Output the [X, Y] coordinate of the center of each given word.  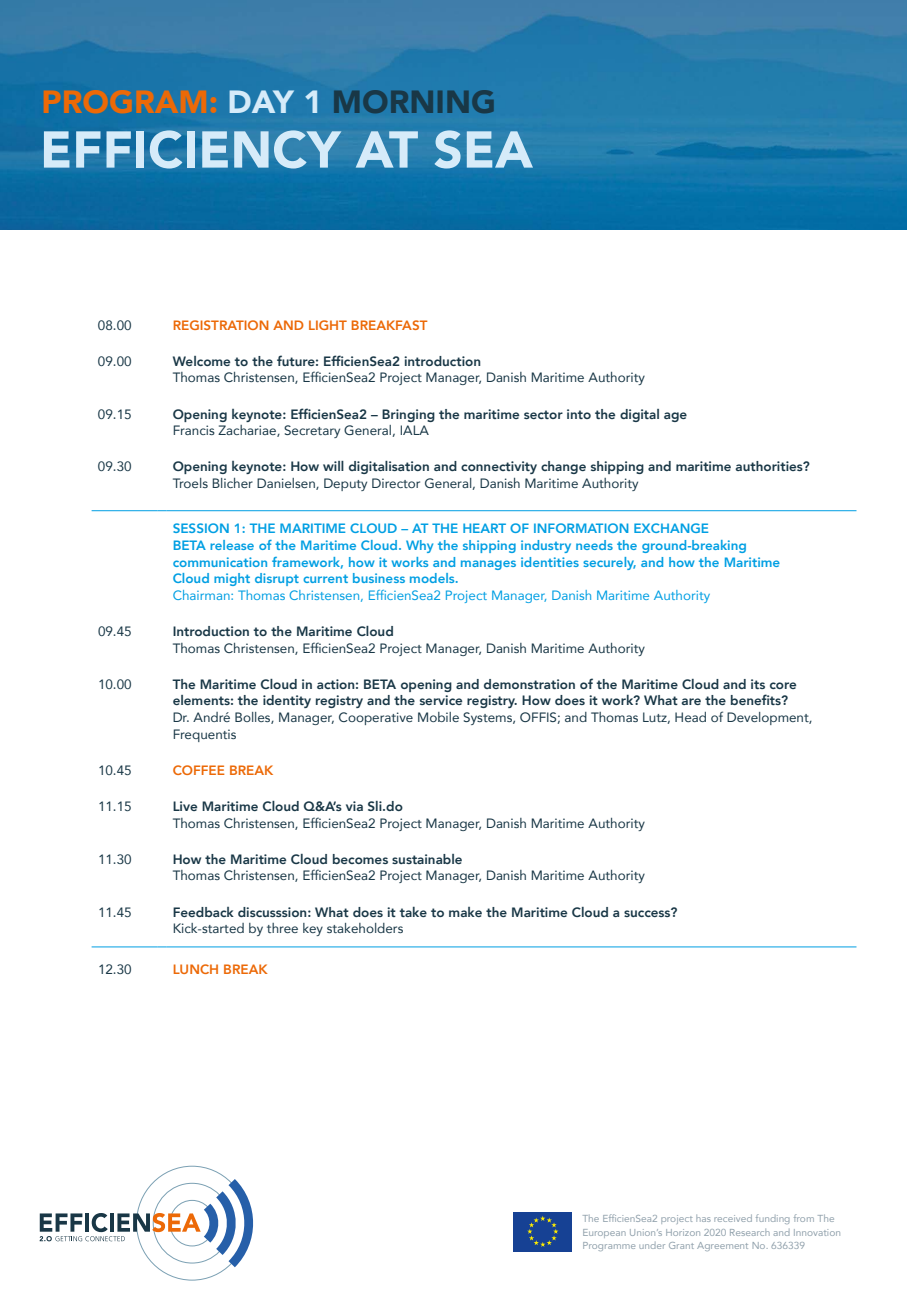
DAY [261, 101]
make [465, 912]
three [282, 928]
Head [690, 717]
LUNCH [196, 969]
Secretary [312, 431]
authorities [770, 466]
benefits [757, 699]
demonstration [529, 684]
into [579, 414]
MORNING [414, 101]
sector [543, 414]
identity [287, 701]
